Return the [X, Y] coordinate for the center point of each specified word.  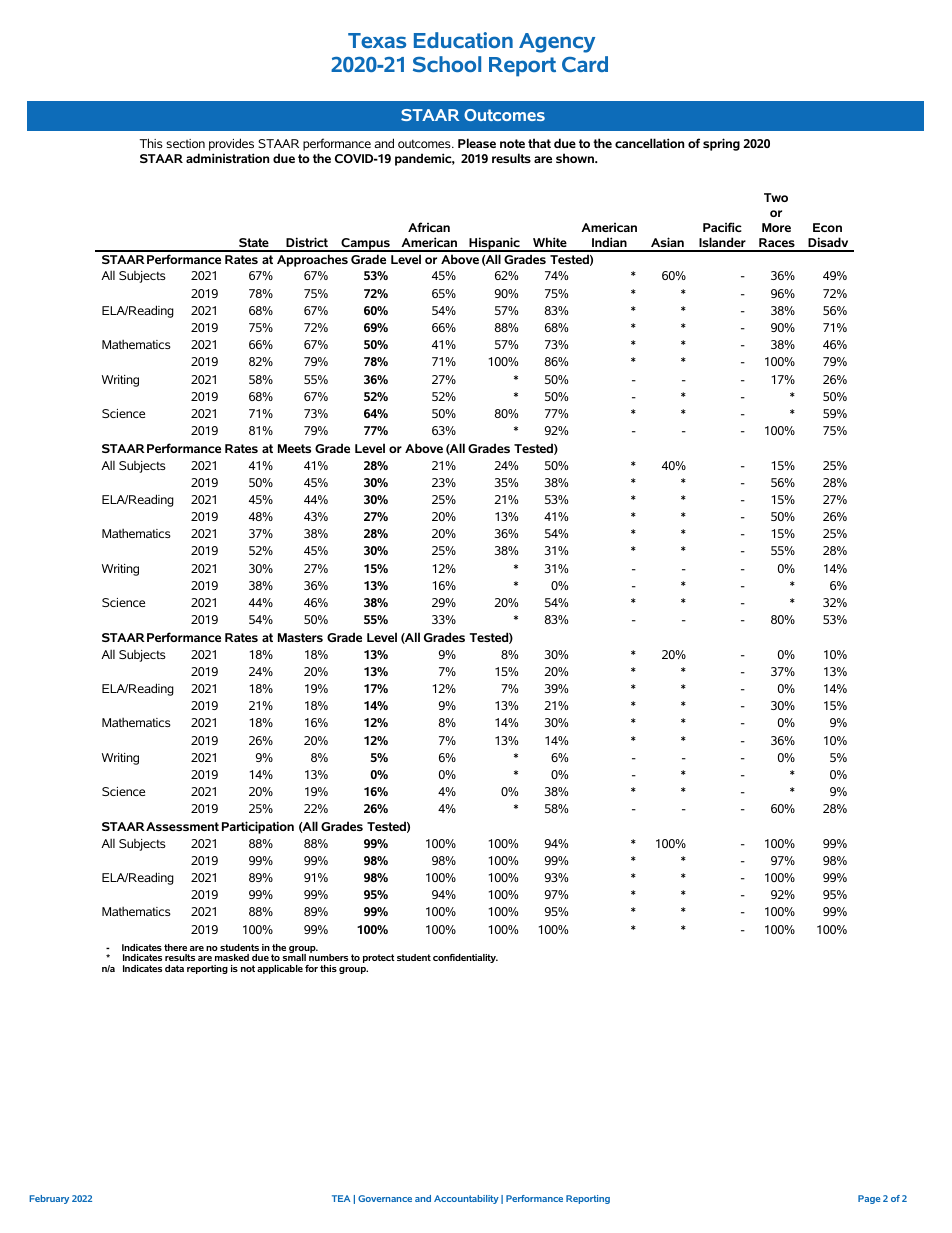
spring [721, 144]
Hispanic [494, 244]
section [185, 143]
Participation [258, 827]
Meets [294, 448]
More [776, 227]
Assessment [182, 826]
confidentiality [465, 958]
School [447, 64]
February [49, 1199]
